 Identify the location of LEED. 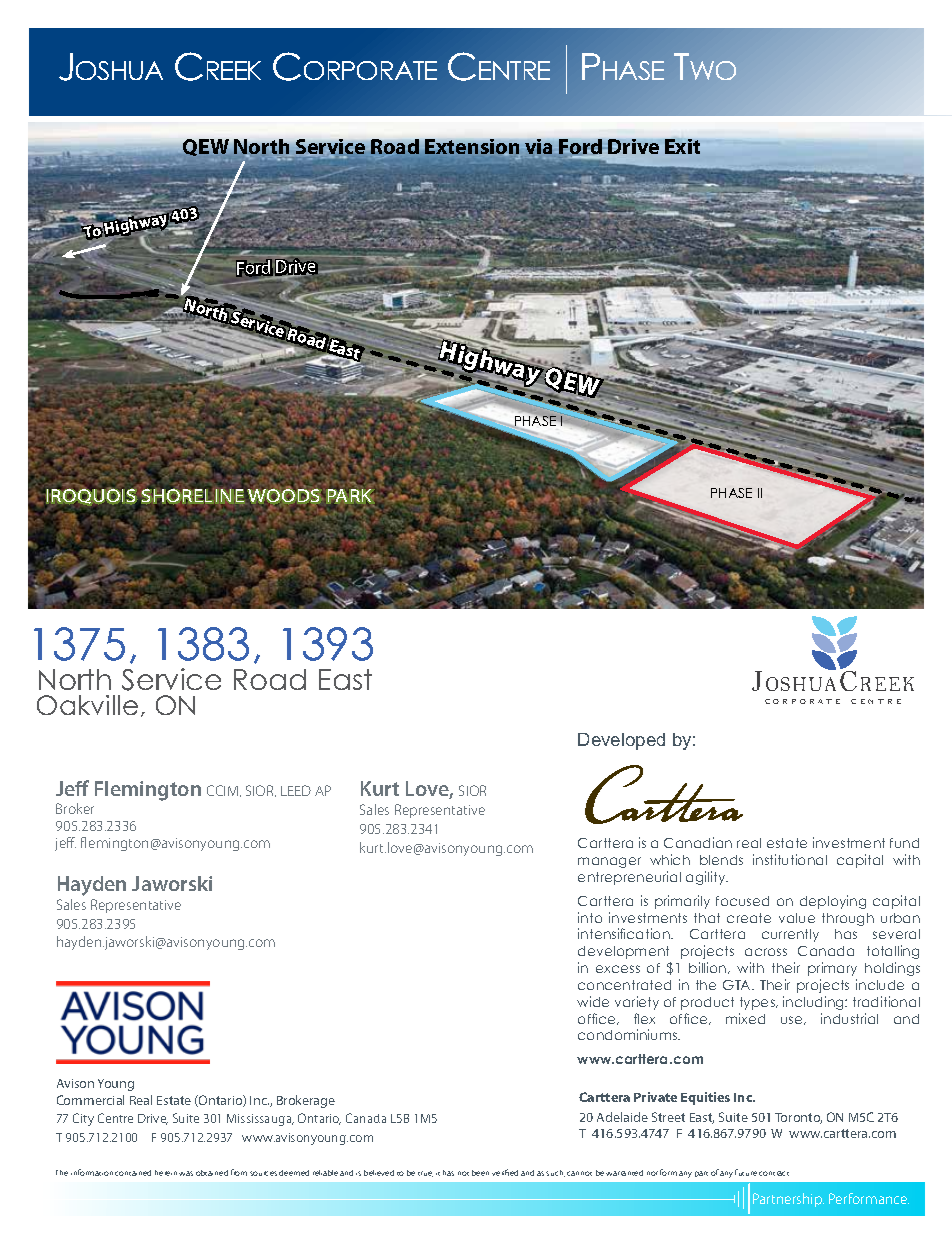
(296, 790).
